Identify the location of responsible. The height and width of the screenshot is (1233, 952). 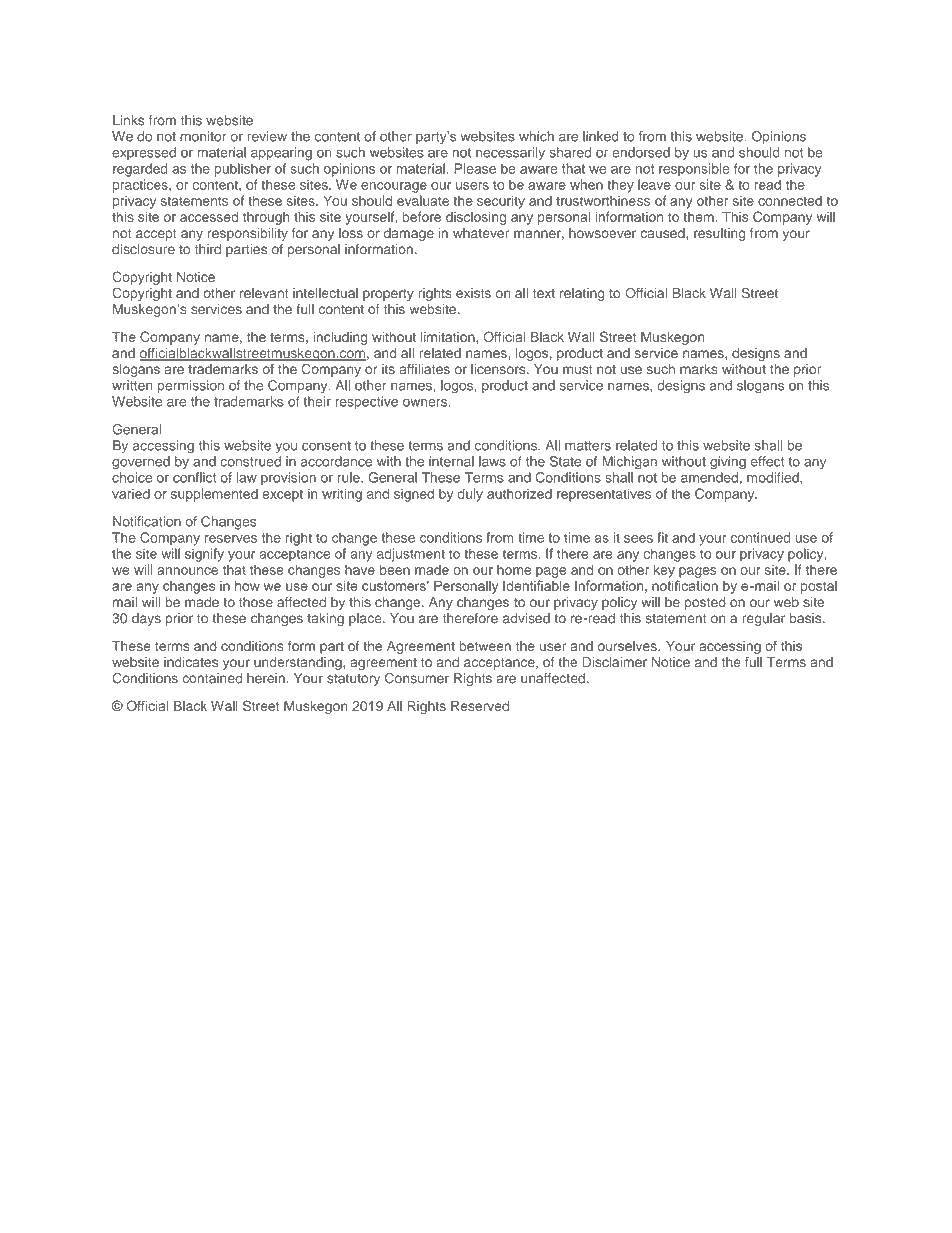
(694, 170).
